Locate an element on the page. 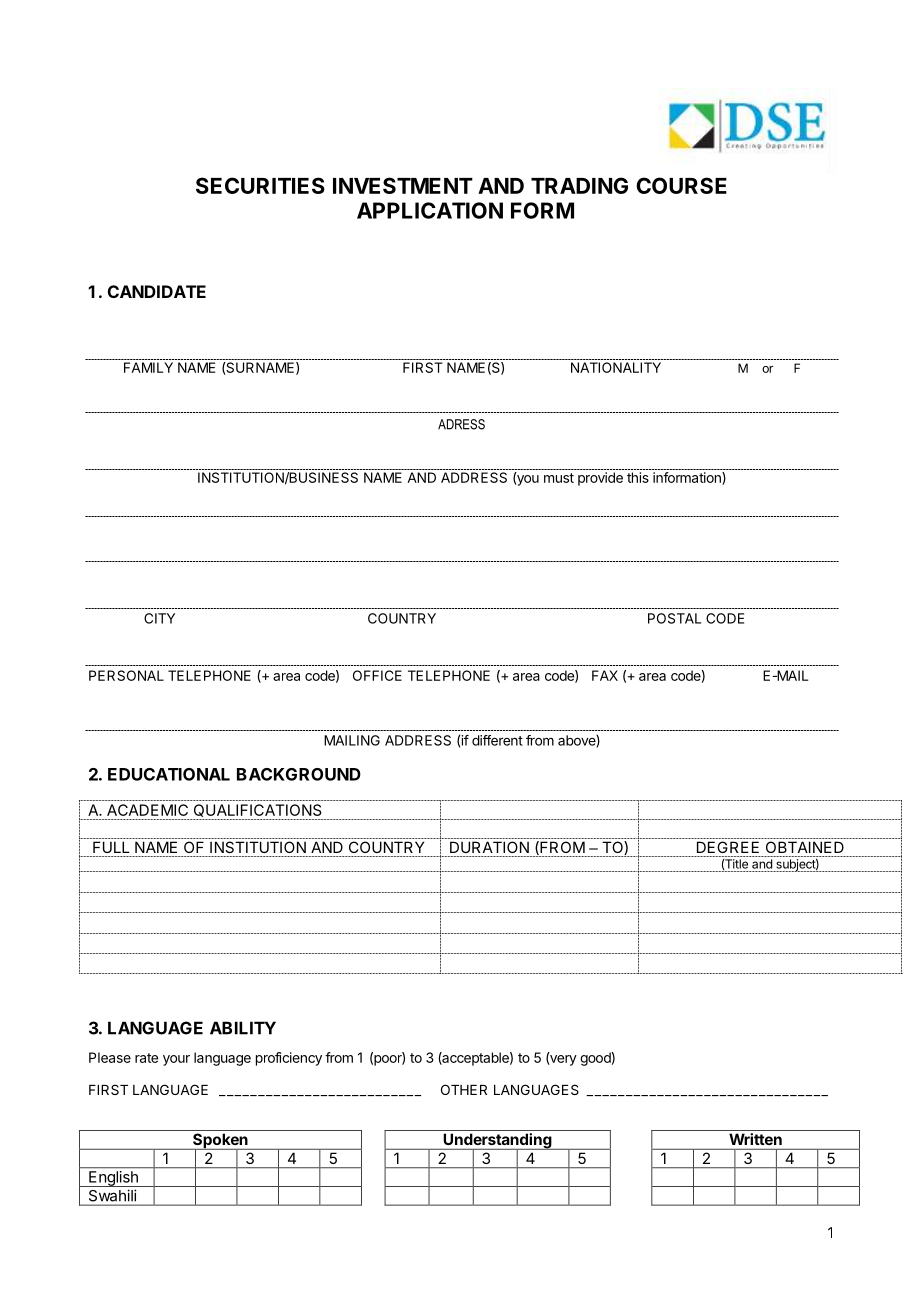 This page has width=924, height=1308. OTHER is located at coordinates (464, 1089).
